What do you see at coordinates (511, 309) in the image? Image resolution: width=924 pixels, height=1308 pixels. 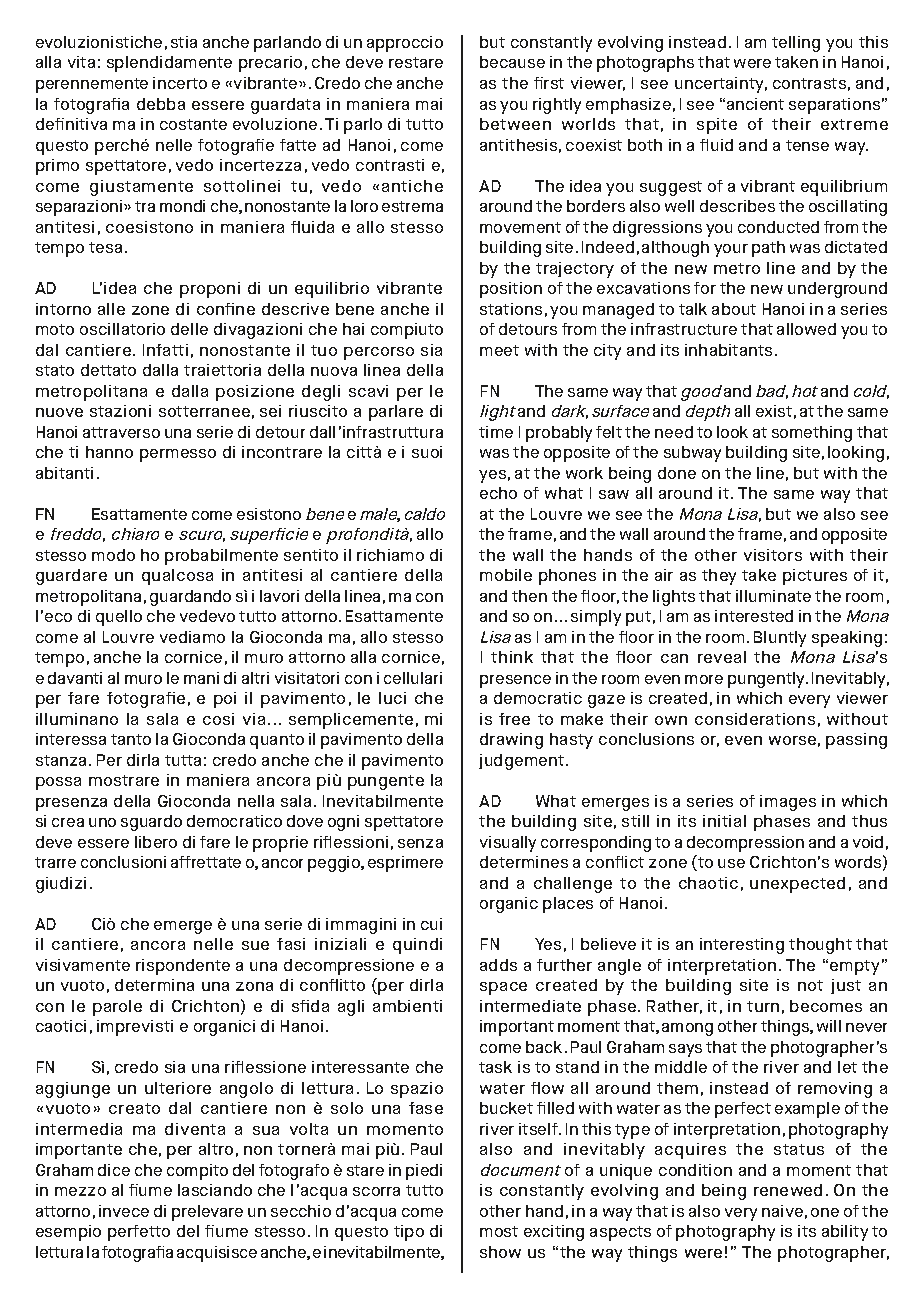 I see `stations` at bounding box center [511, 309].
